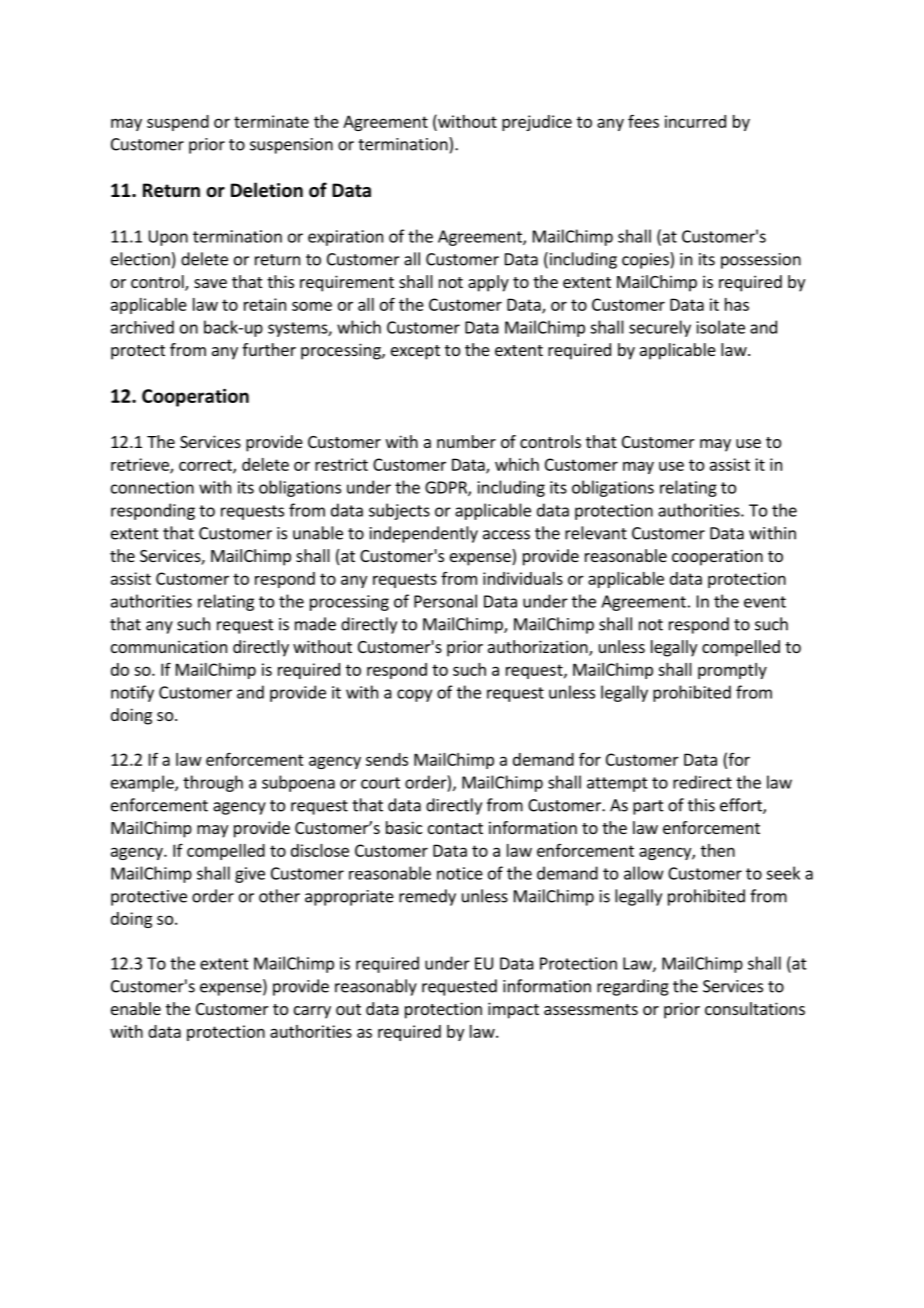 This screenshot has height=1308, width=924. What do you see at coordinates (513, 1010) in the screenshot?
I see `impact` at bounding box center [513, 1010].
